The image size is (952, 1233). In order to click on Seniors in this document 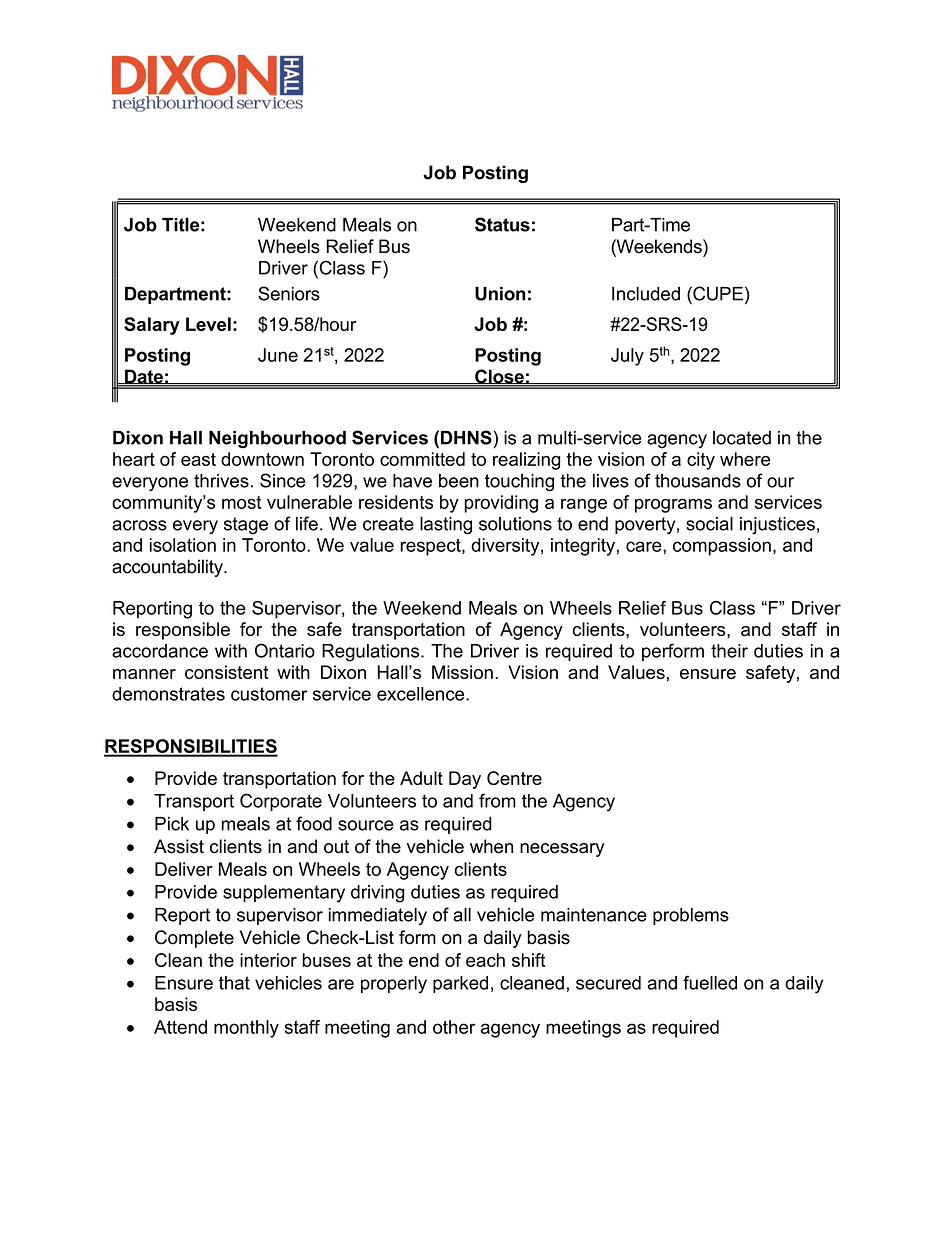, I will do `click(289, 293)`.
